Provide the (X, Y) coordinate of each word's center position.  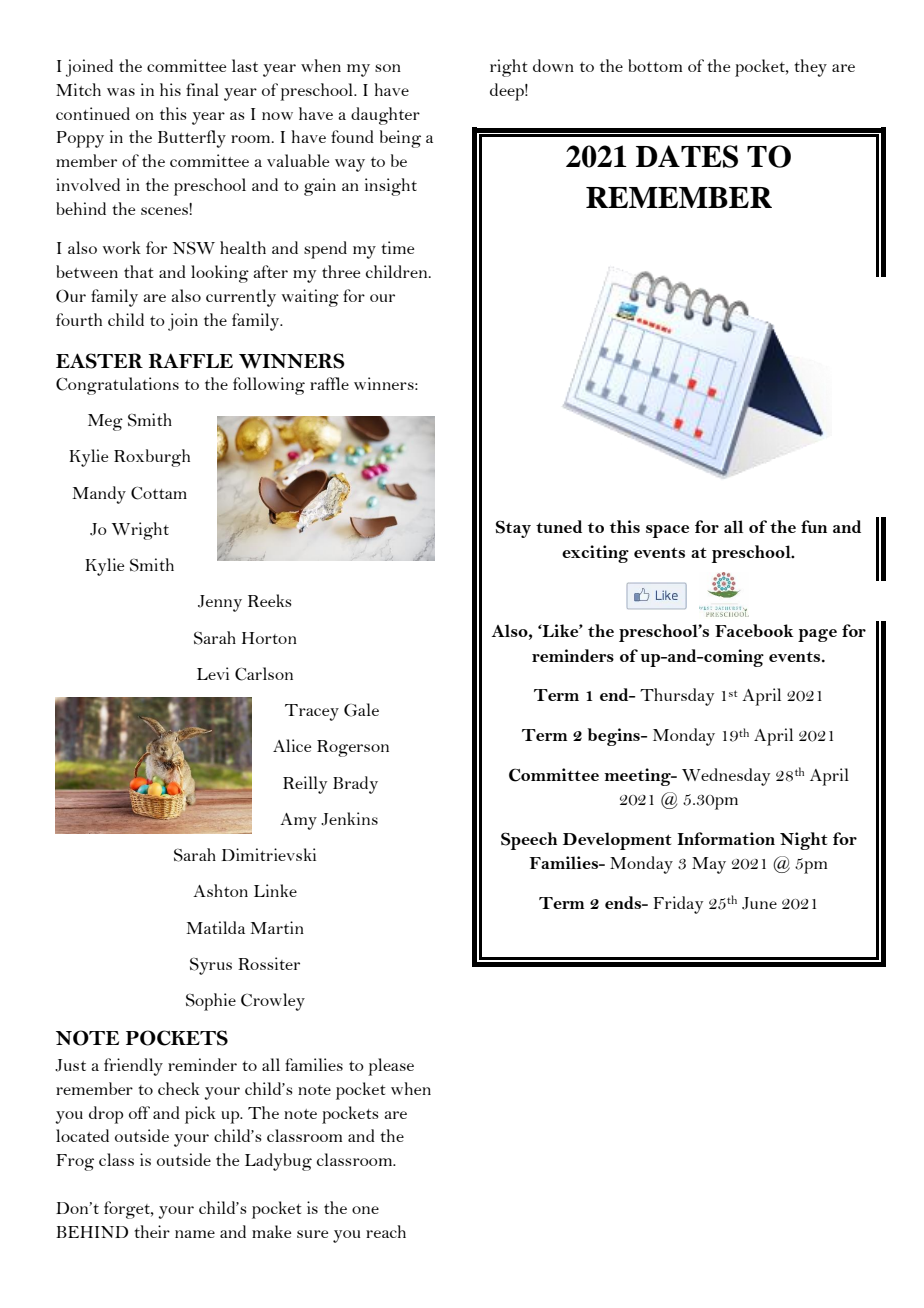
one (365, 1210)
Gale (361, 710)
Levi (213, 673)
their (152, 1231)
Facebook (754, 630)
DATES (687, 156)
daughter (385, 116)
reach (386, 1231)
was (121, 92)
